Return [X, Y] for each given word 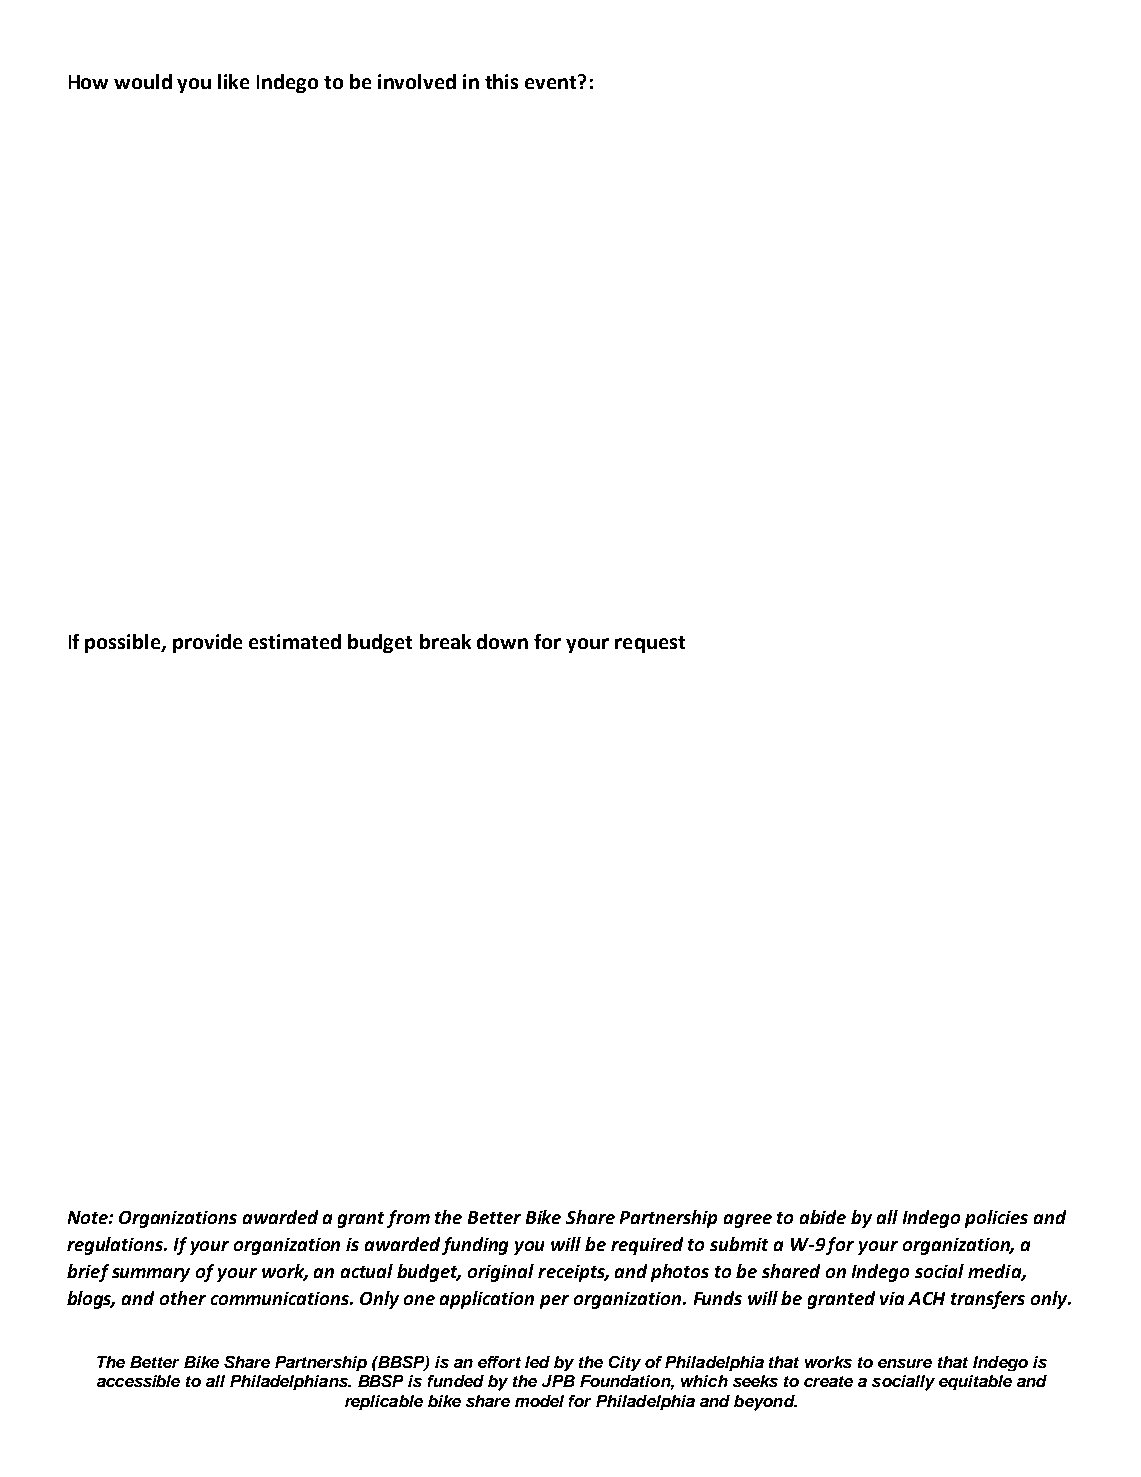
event [550, 82]
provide [207, 643]
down [502, 641]
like [233, 81]
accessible [138, 1381]
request [650, 644]
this [501, 81]
